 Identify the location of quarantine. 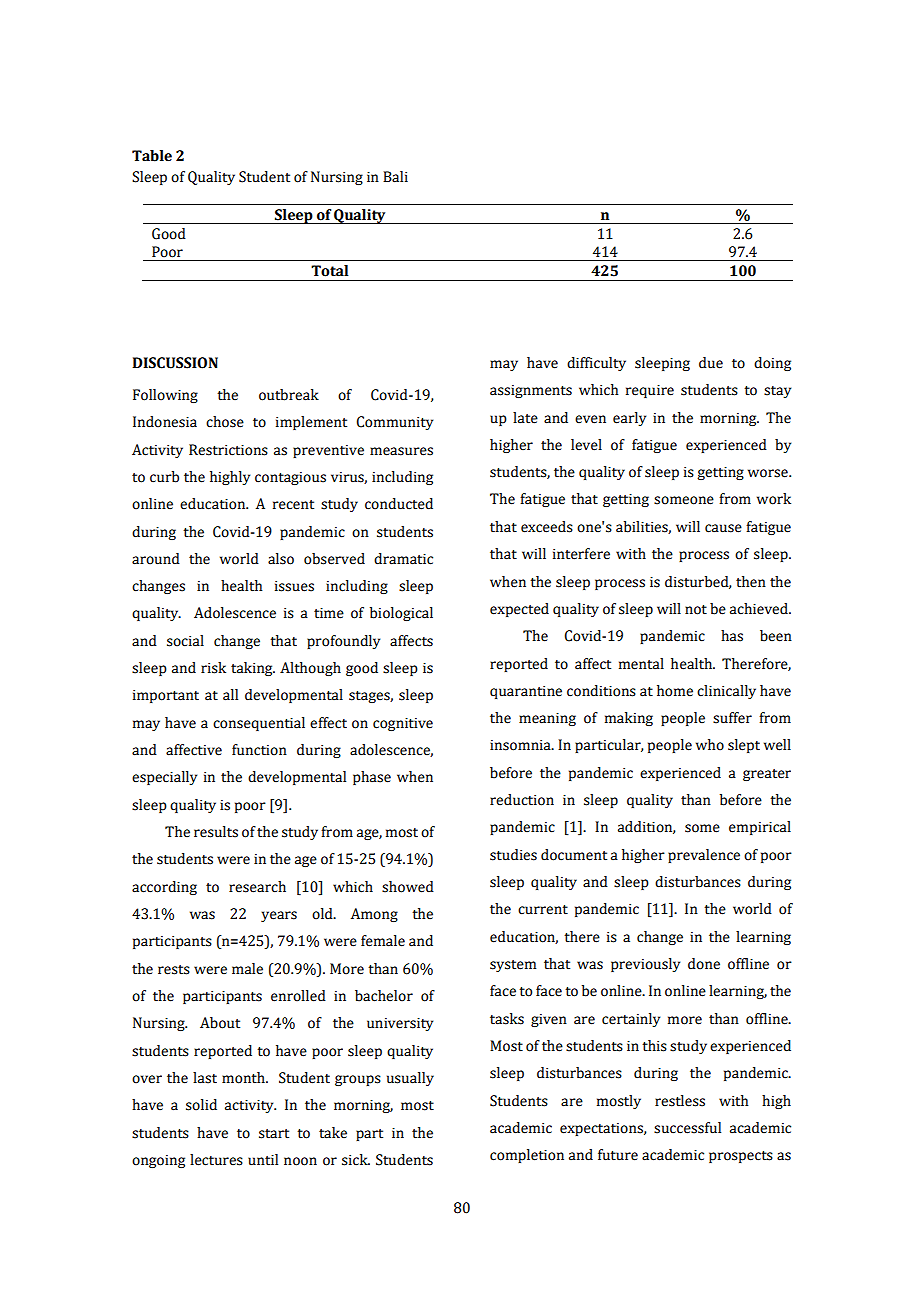
(526, 692).
